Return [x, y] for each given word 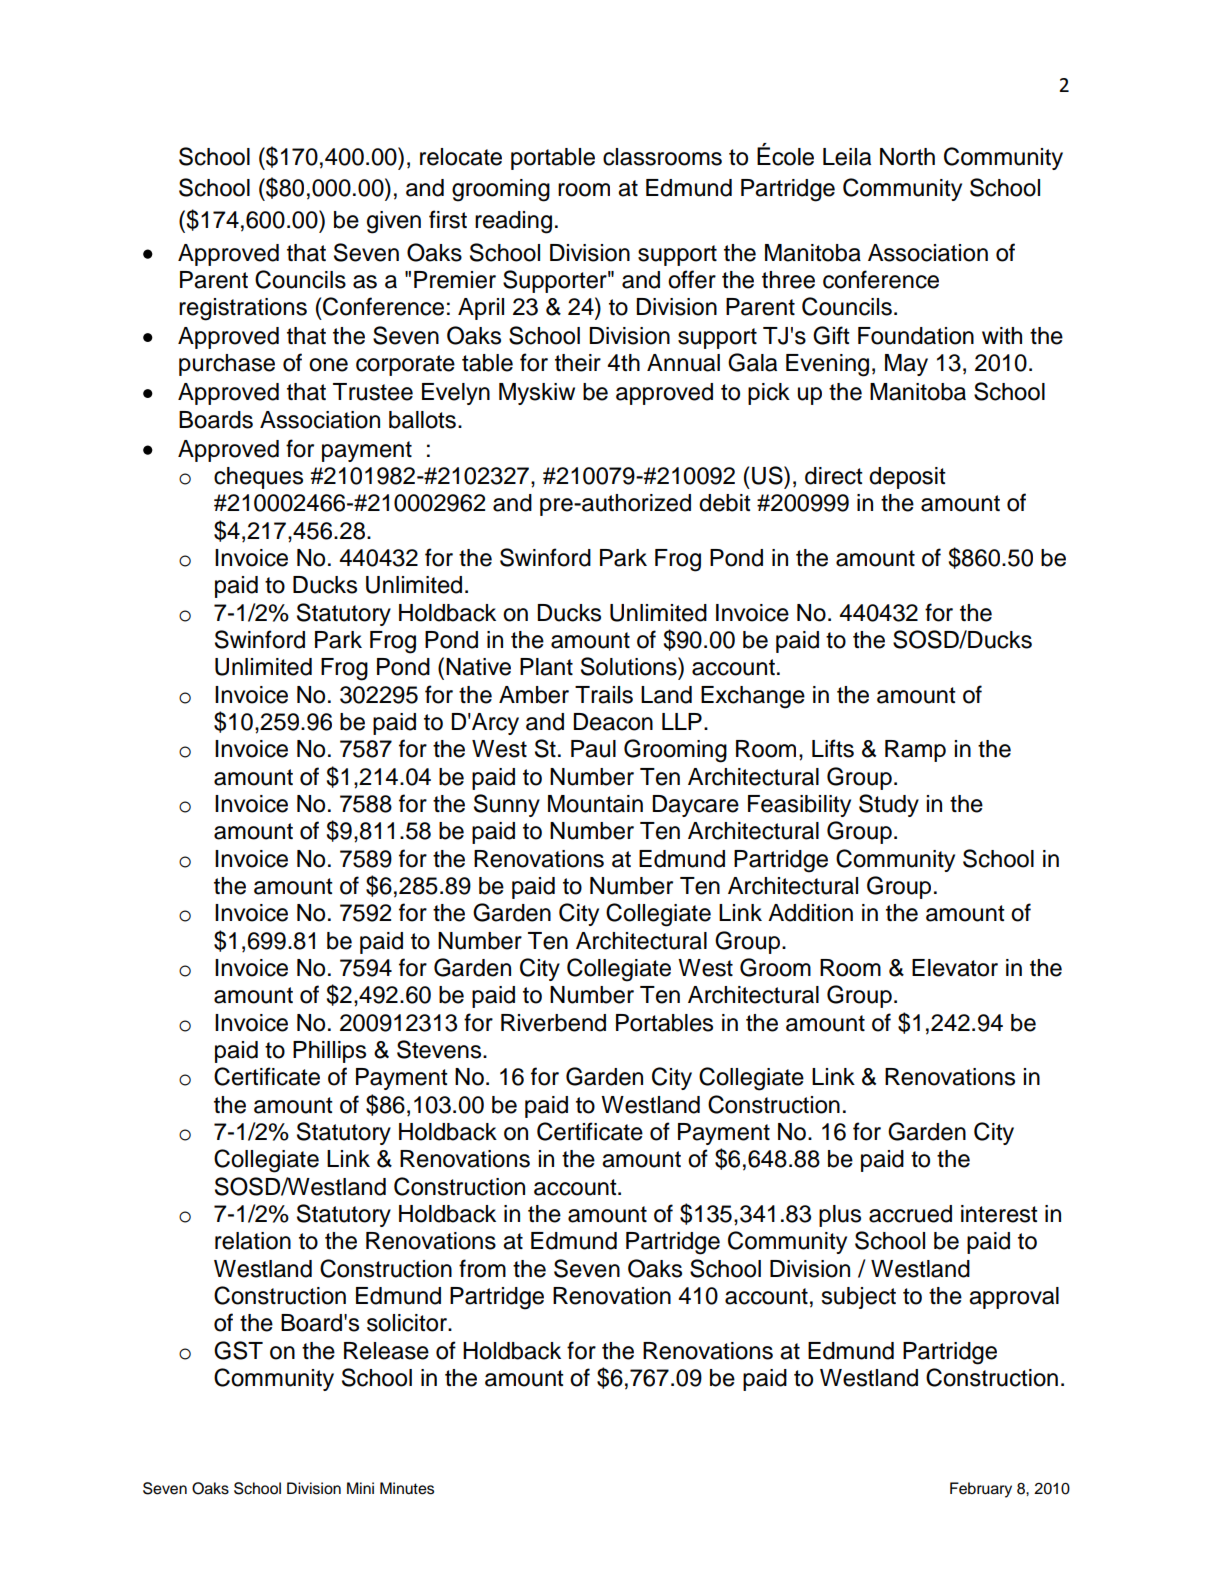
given [394, 222]
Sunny [507, 805]
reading [513, 222]
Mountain [595, 804]
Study [889, 805]
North [907, 157]
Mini [360, 1488]
